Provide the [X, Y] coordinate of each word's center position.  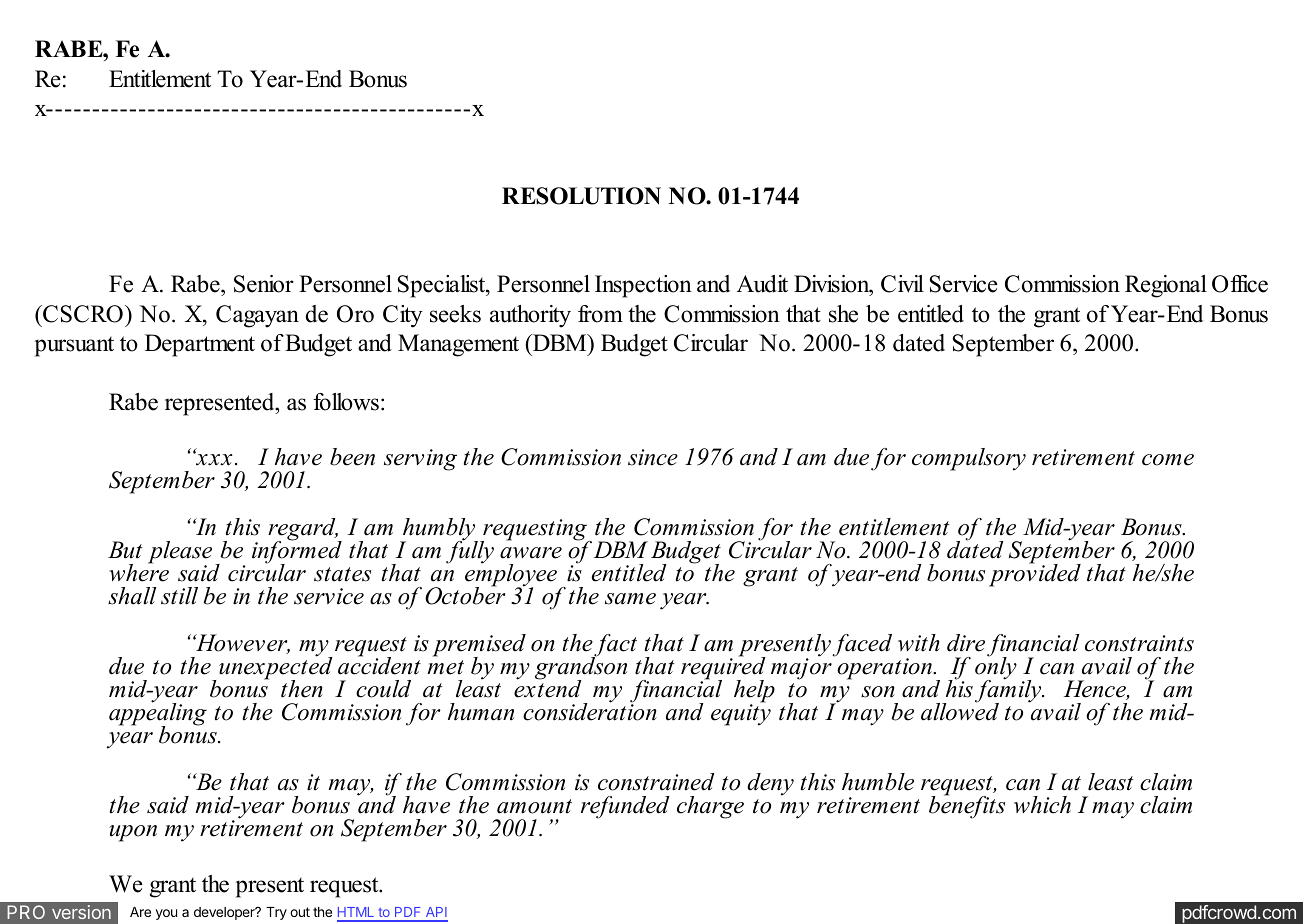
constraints [1139, 643]
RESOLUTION [581, 196]
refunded [625, 807]
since [653, 457]
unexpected [276, 668]
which [1042, 805]
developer [225, 913]
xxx [213, 459]
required [723, 668]
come [1168, 460]
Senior [264, 284]
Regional [1166, 286]
